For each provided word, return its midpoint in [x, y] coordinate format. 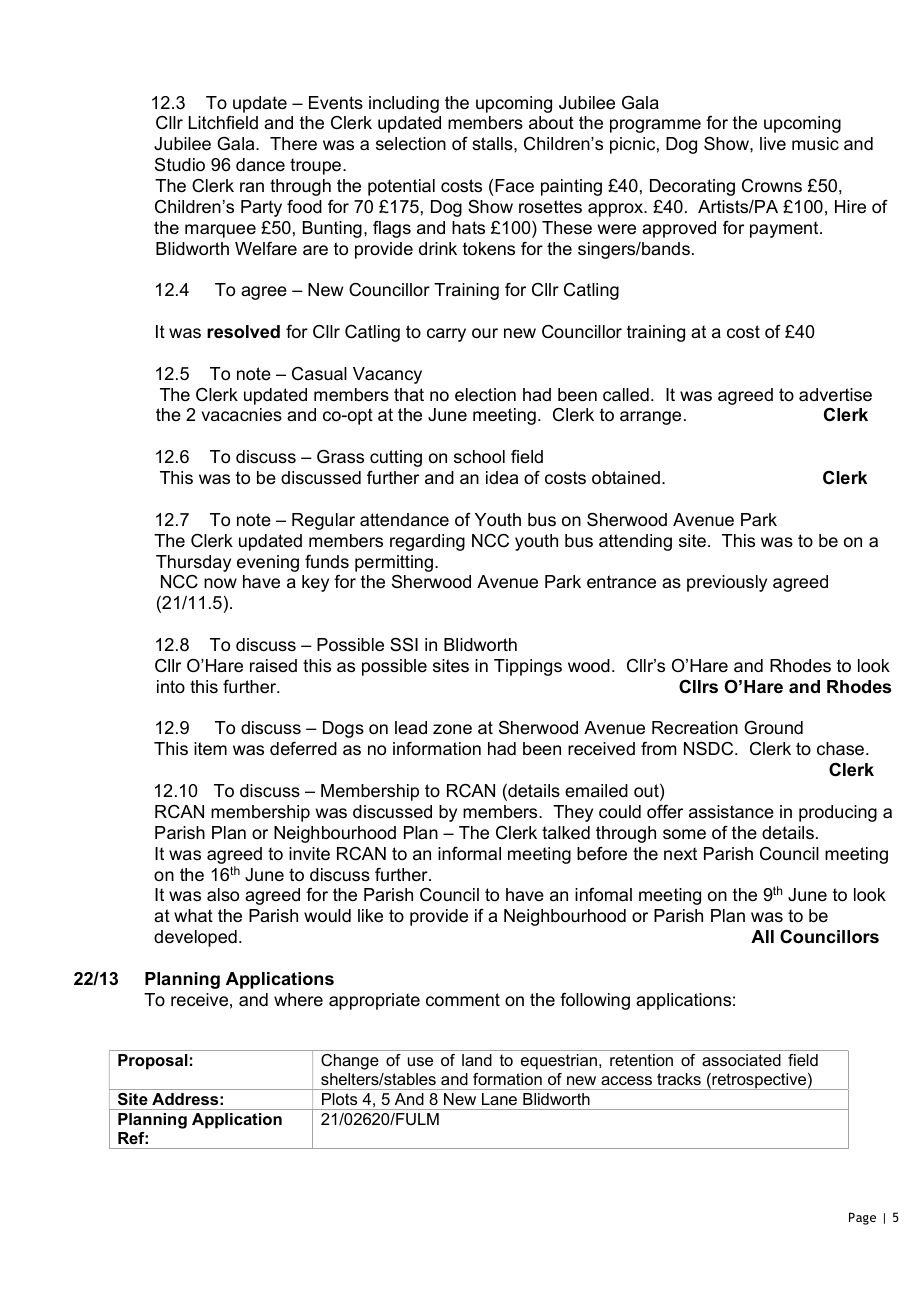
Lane [499, 1099]
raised [273, 666]
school [479, 457]
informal [469, 854]
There [293, 144]
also [223, 895]
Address [185, 1099]
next [680, 854]
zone [452, 729]
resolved [243, 332]
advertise [835, 395]
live [773, 143]
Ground [773, 728]
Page [862, 1218]
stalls [493, 144]
